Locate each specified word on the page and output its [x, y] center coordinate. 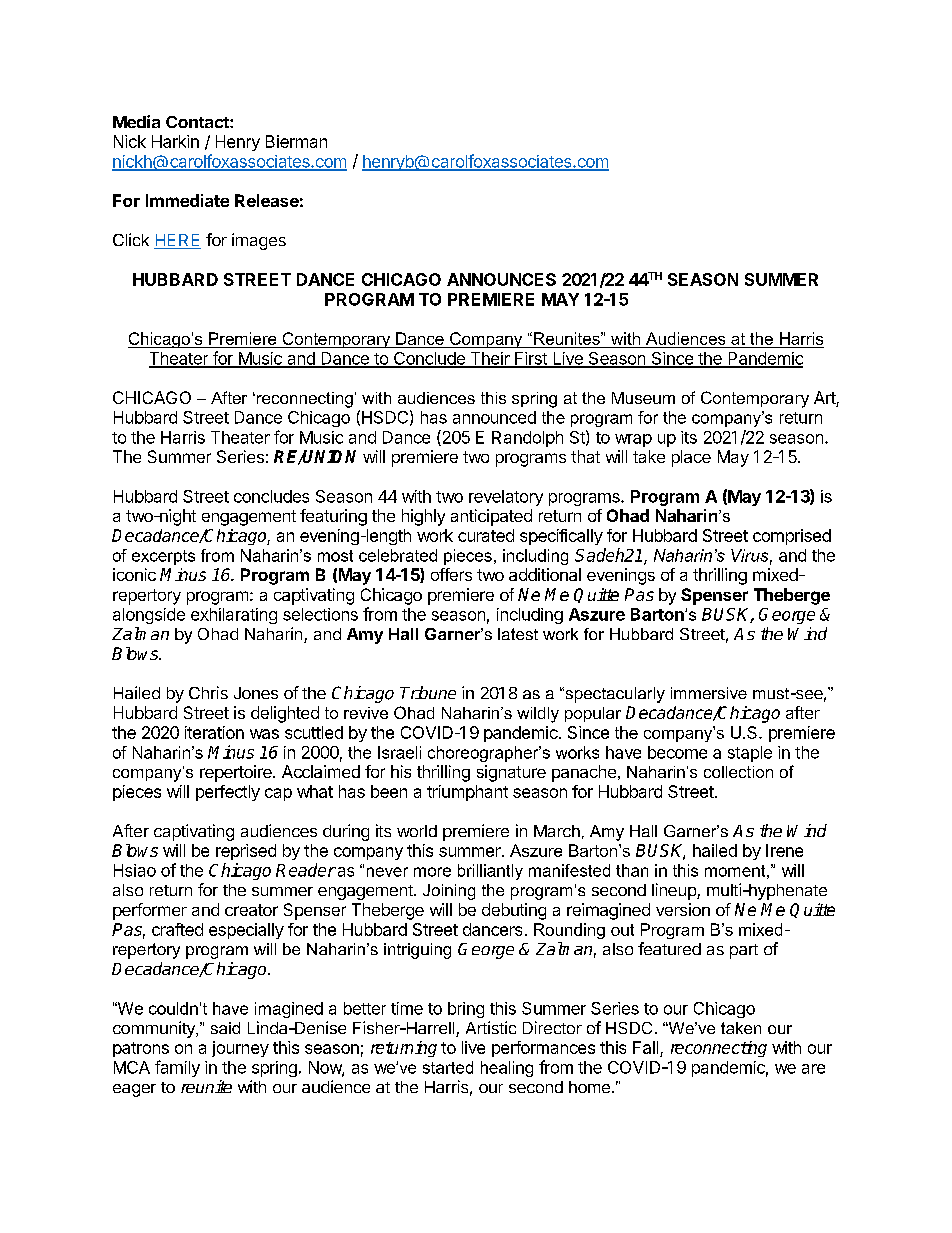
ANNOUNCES [501, 279]
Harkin [175, 141]
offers [451, 574]
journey [240, 1049]
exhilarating [234, 616]
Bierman [296, 141]
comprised [792, 537]
